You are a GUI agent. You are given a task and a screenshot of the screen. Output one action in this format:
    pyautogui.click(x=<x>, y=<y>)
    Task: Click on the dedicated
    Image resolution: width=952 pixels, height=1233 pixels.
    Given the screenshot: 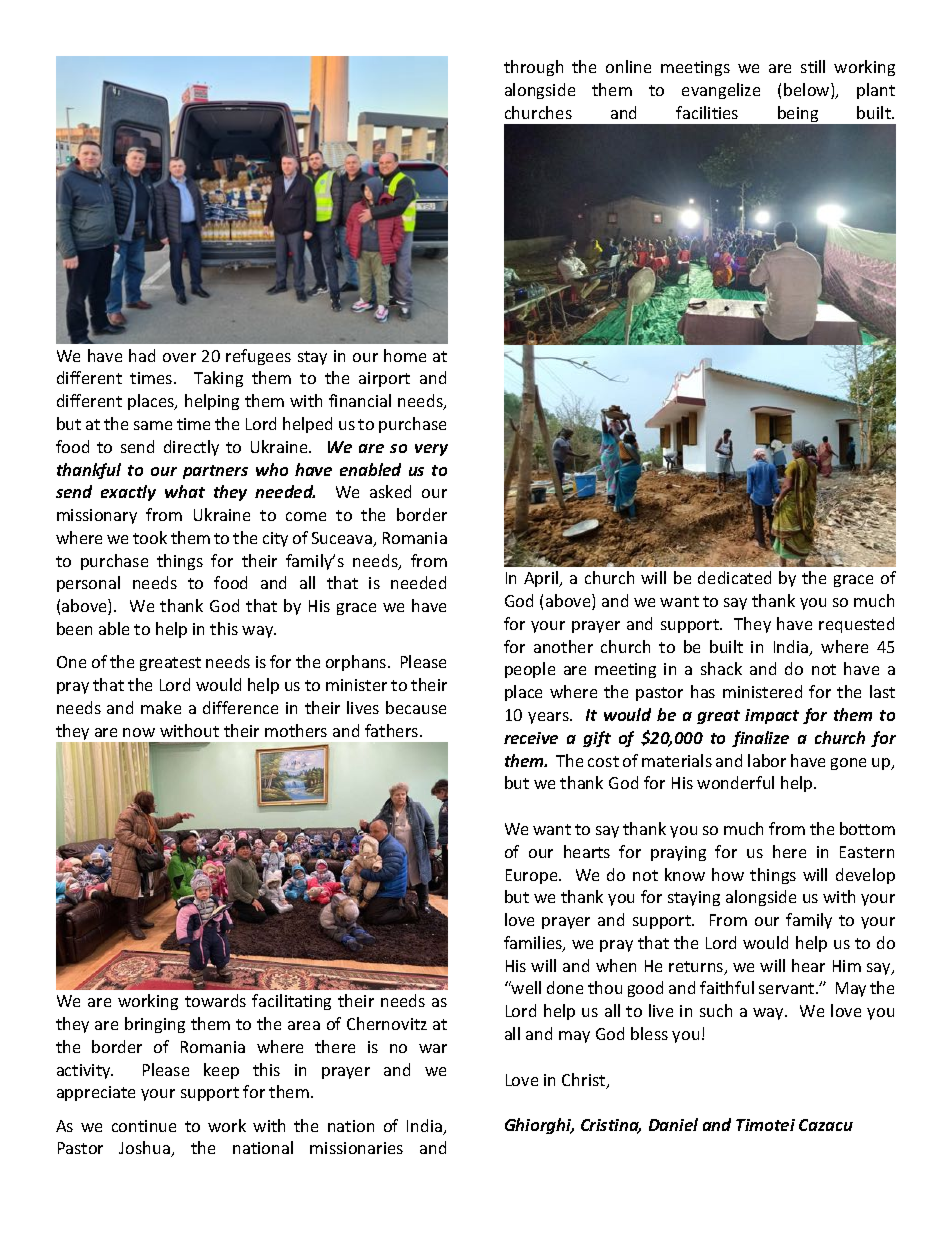 What is the action you would take?
    pyautogui.click(x=734, y=577)
